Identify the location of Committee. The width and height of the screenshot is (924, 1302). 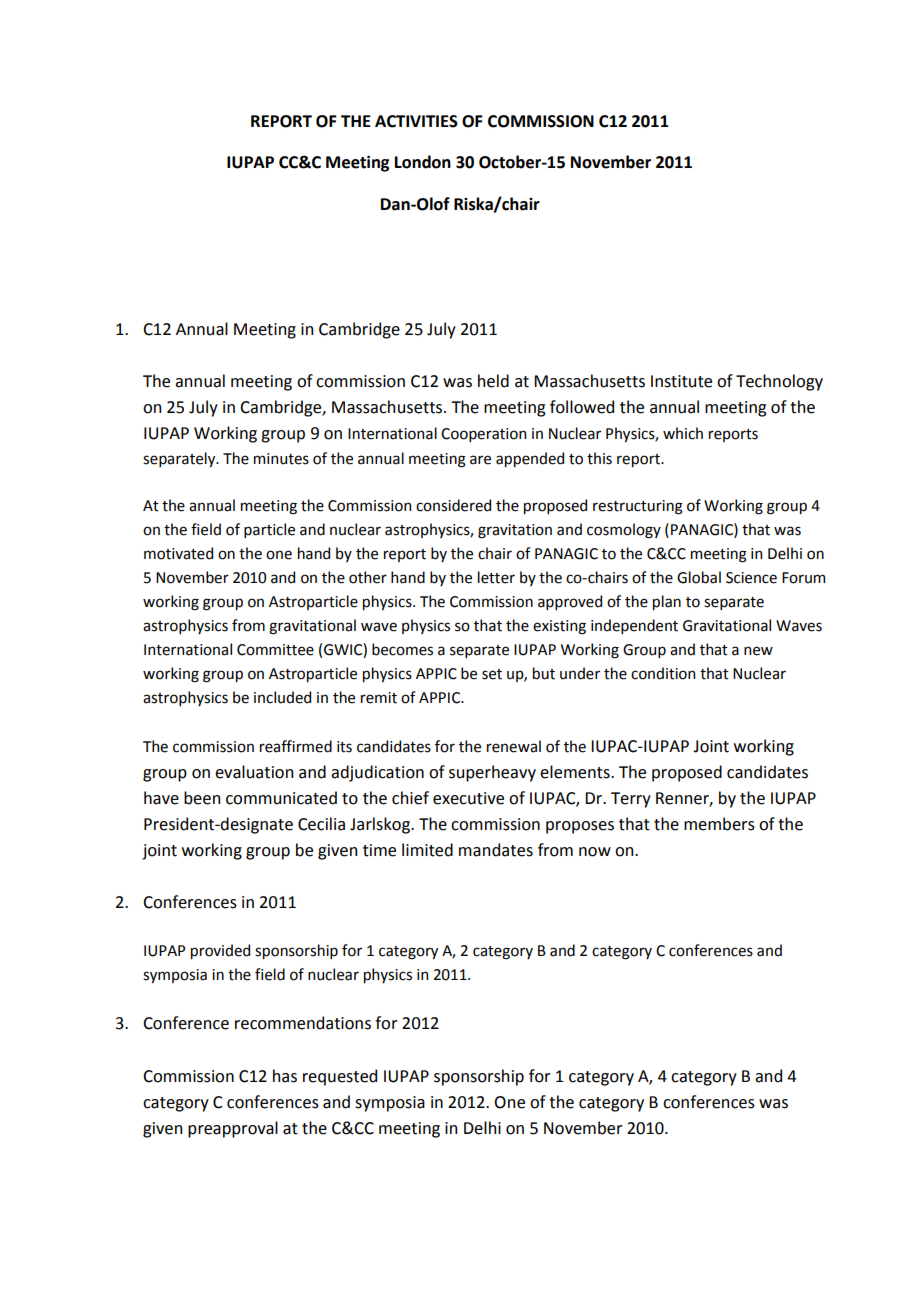
(275, 650).
